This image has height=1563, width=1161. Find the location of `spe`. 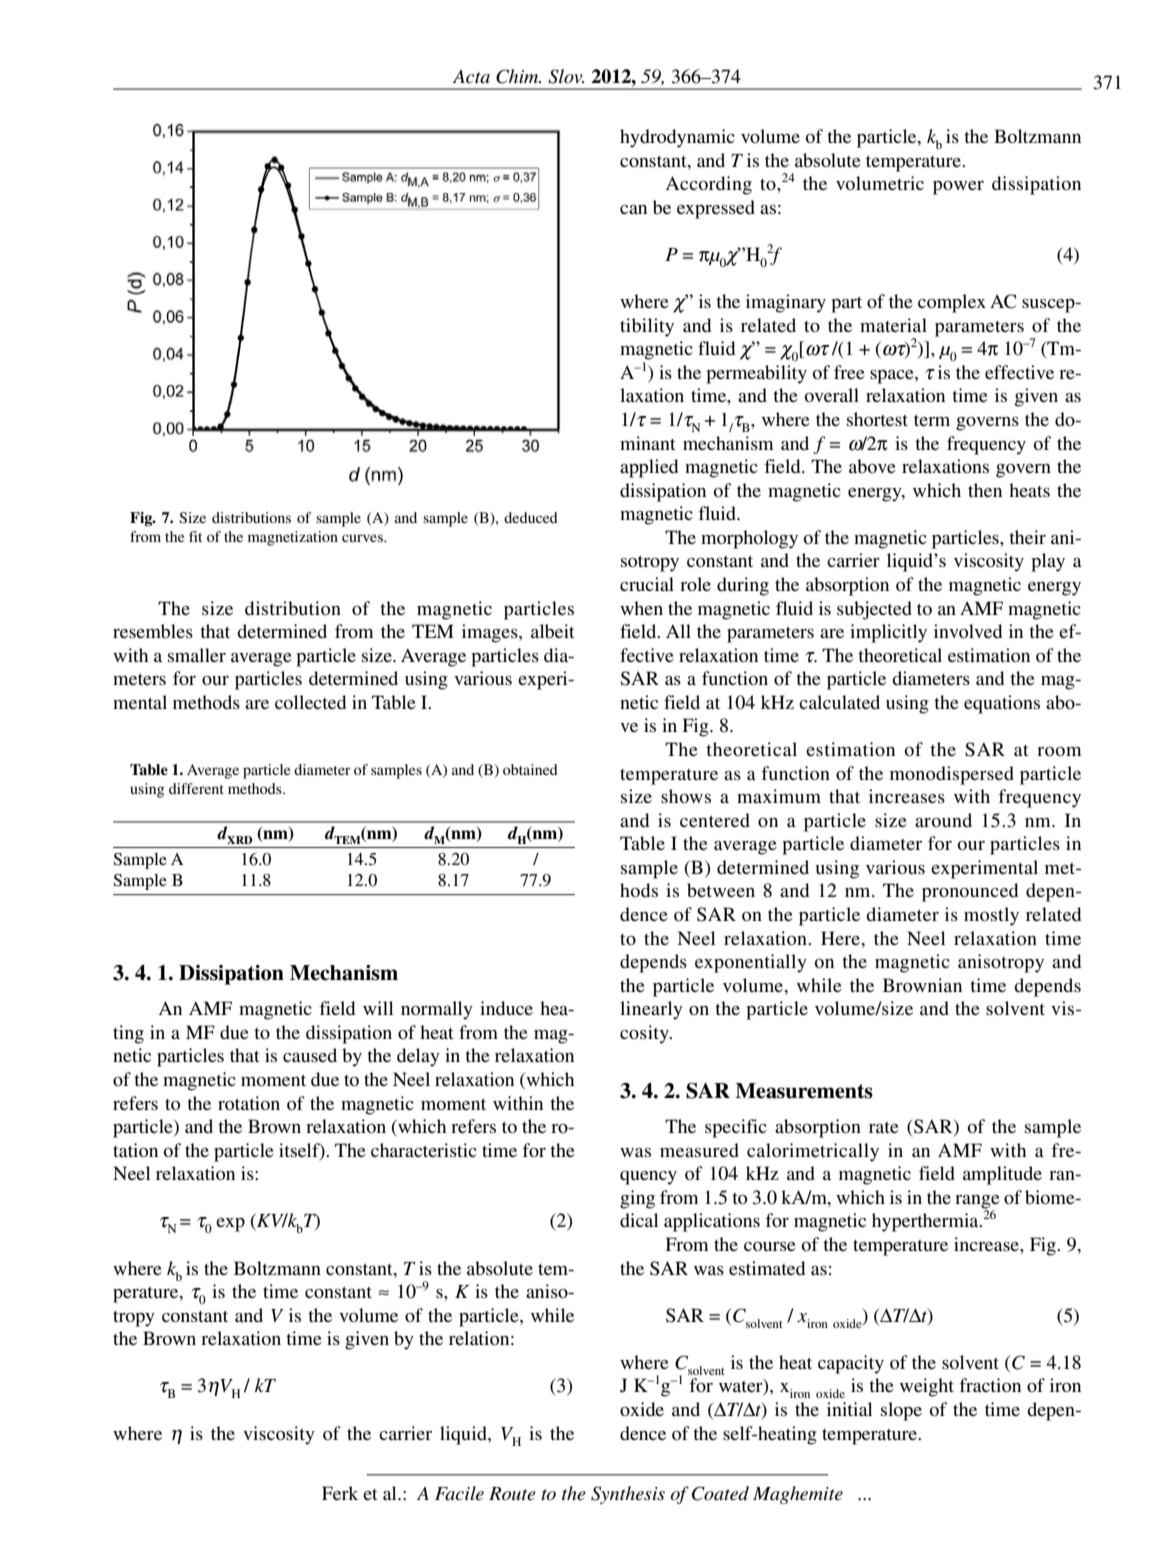

spe is located at coordinates (718, 1131).
